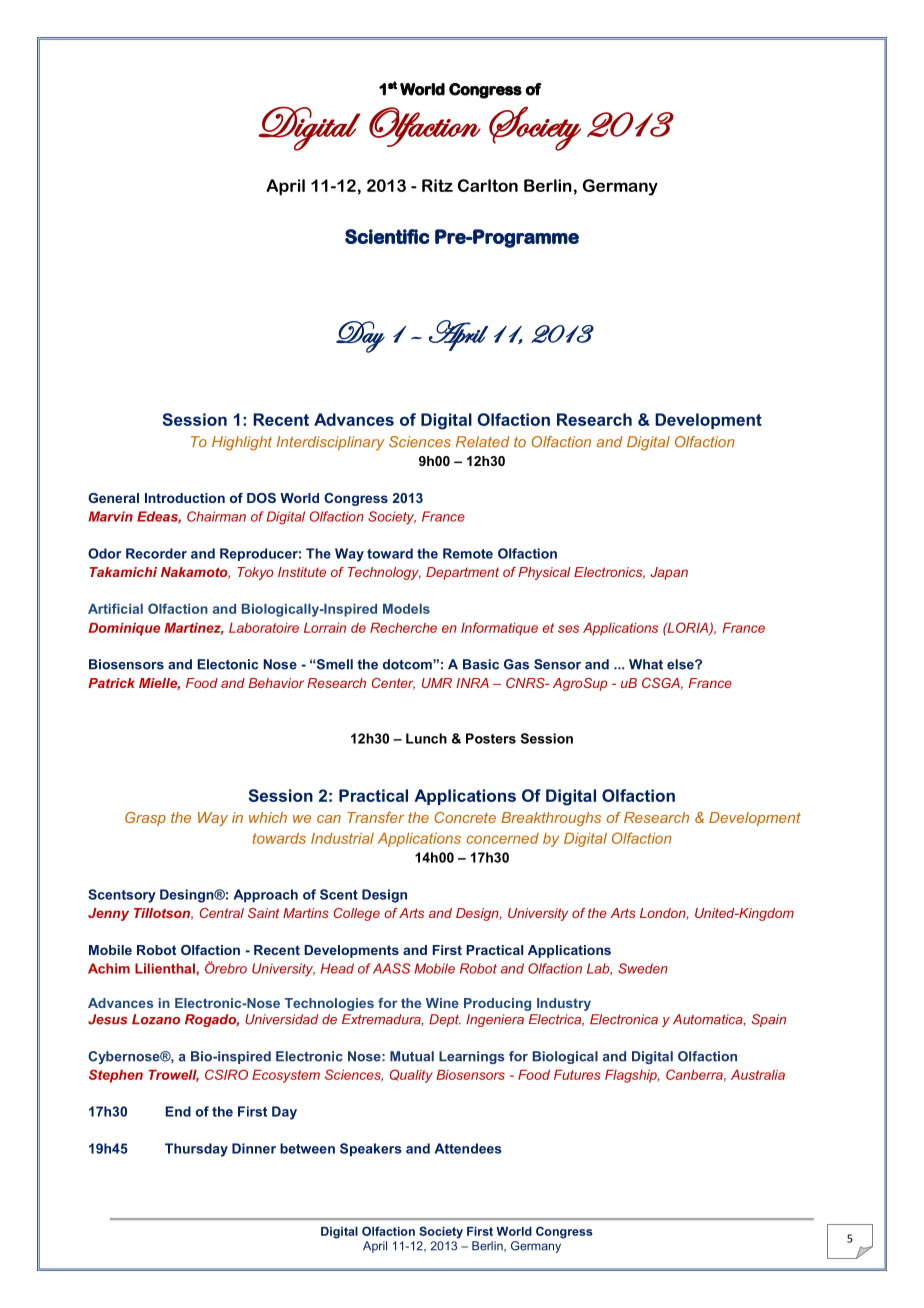 This screenshot has height=1308, width=924. Describe the element at coordinates (357, 914) in the screenshot. I see `College` at that location.
